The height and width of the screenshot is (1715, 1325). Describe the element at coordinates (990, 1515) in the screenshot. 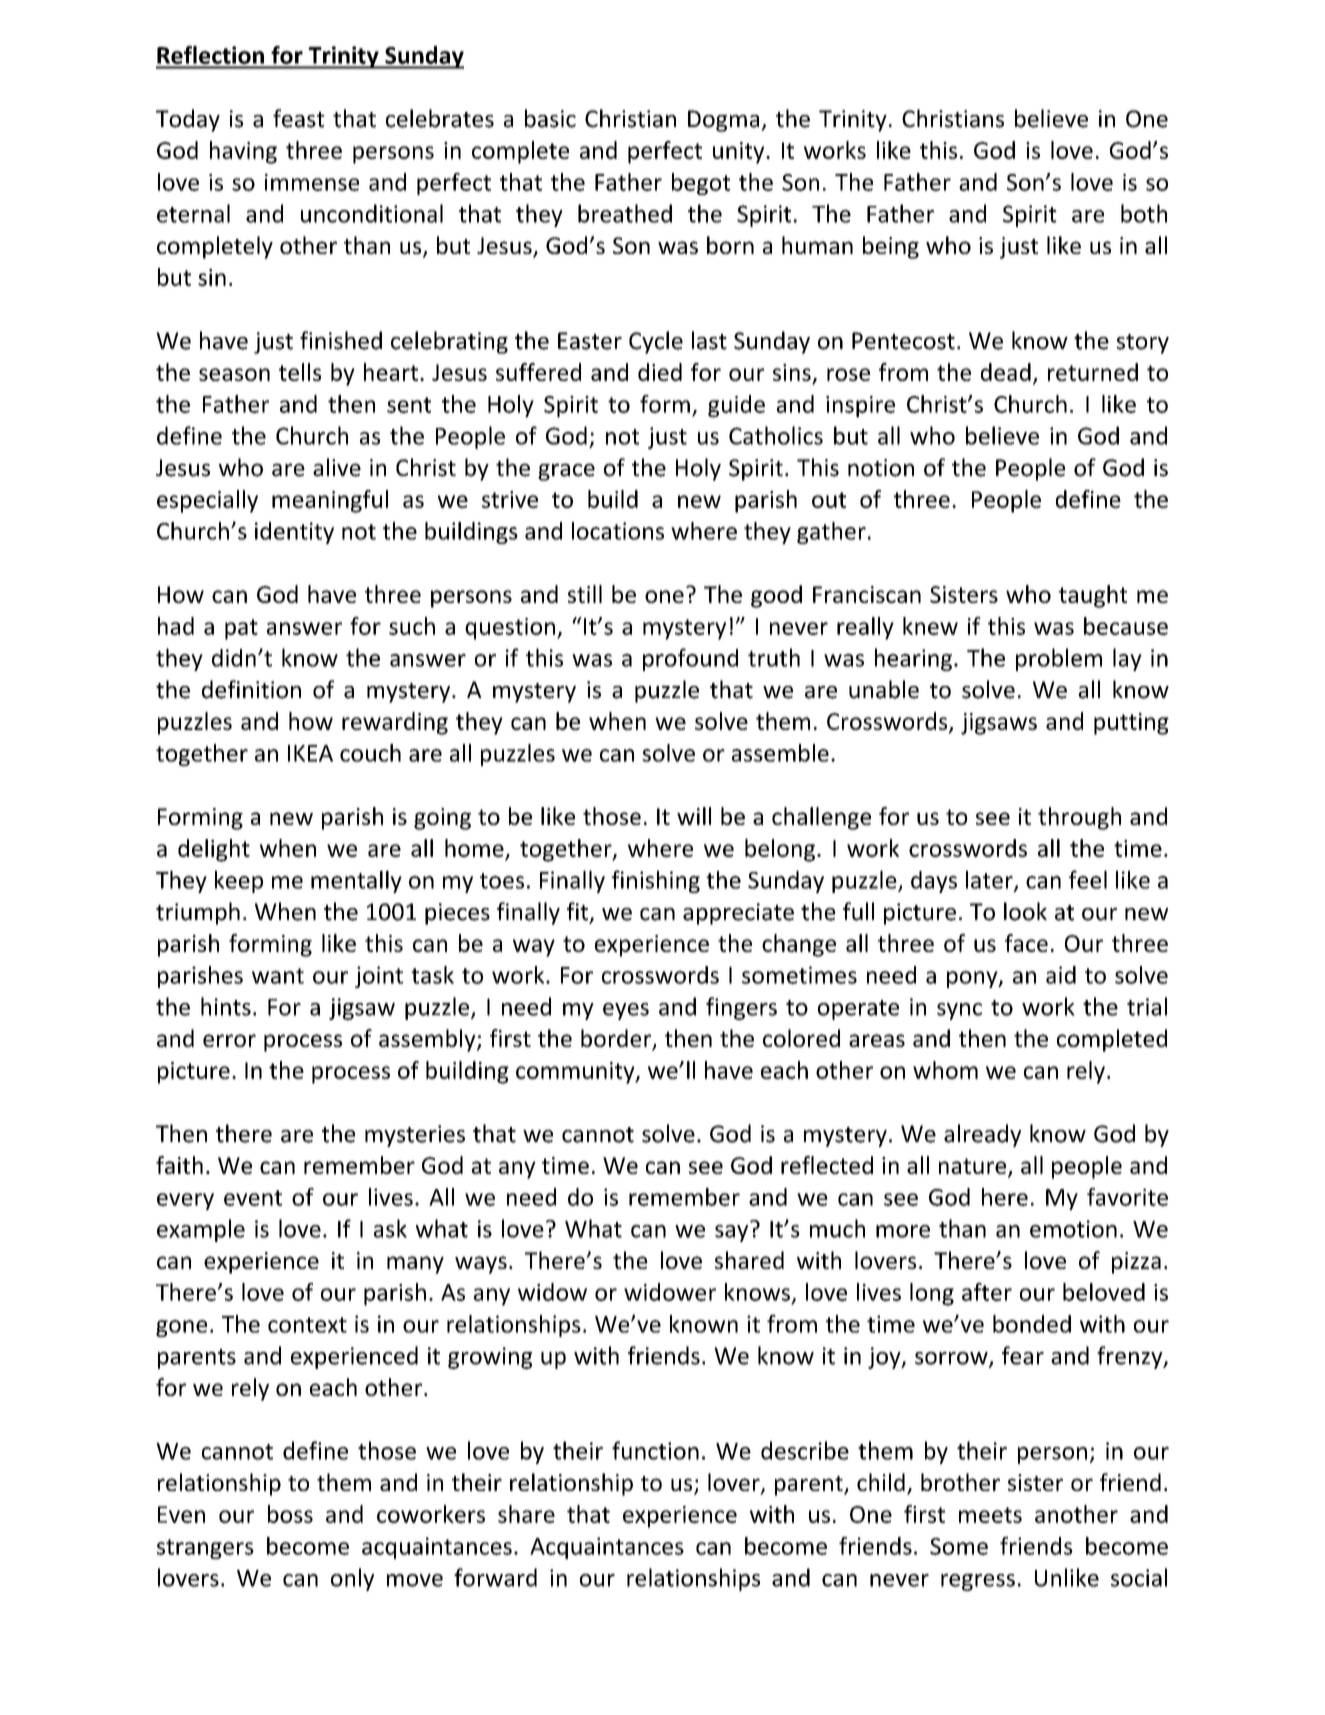

I see `meets` at that location.
